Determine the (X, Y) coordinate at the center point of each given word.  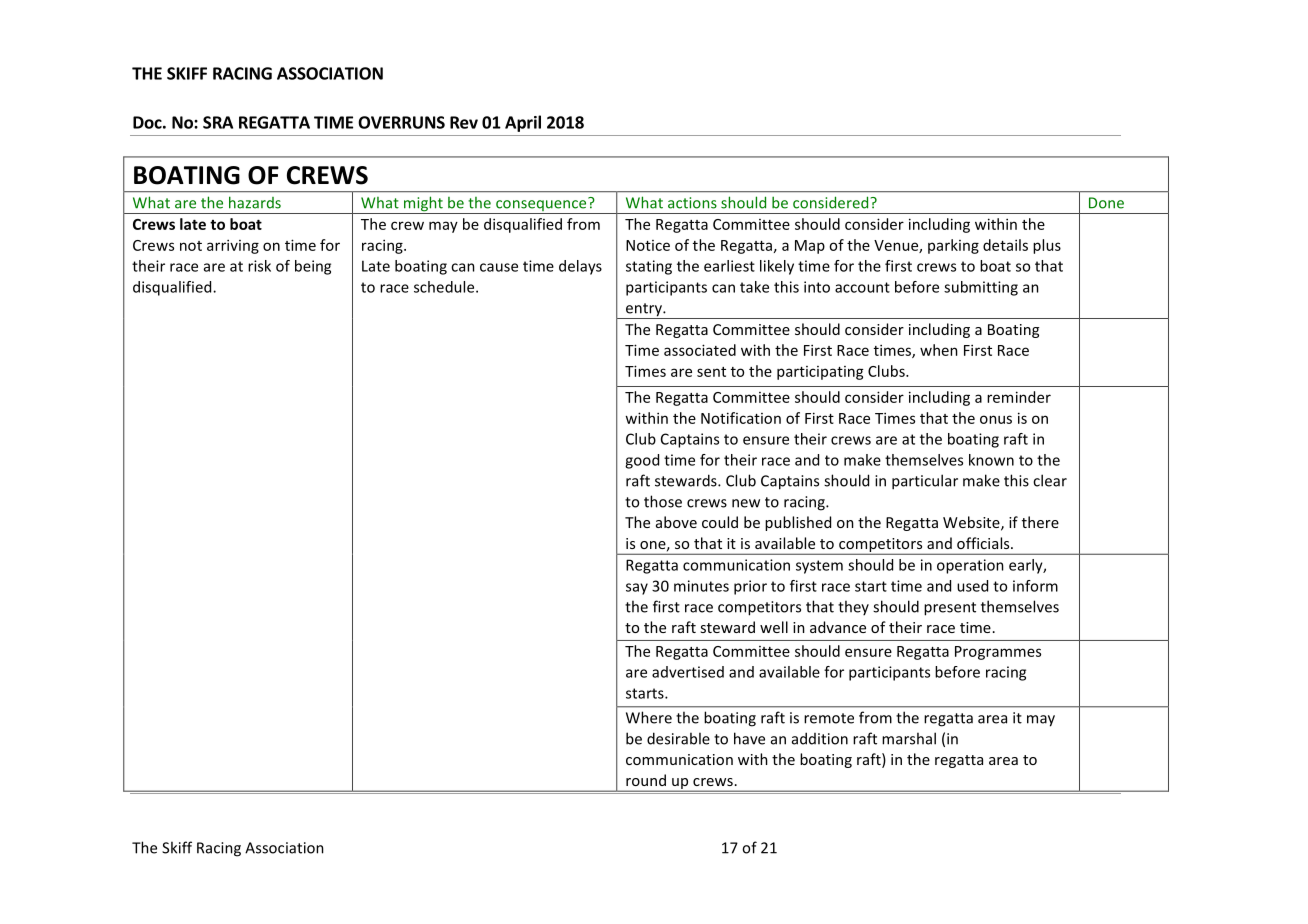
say (637, 589)
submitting (981, 288)
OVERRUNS (401, 122)
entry (644, 311)
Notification (741, 418)
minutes (701, 586)
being (313, 267)
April (523, 123)
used (972, 586)
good (642, 461)
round (646, 780)
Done (1106, 203)
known (991, 460)
